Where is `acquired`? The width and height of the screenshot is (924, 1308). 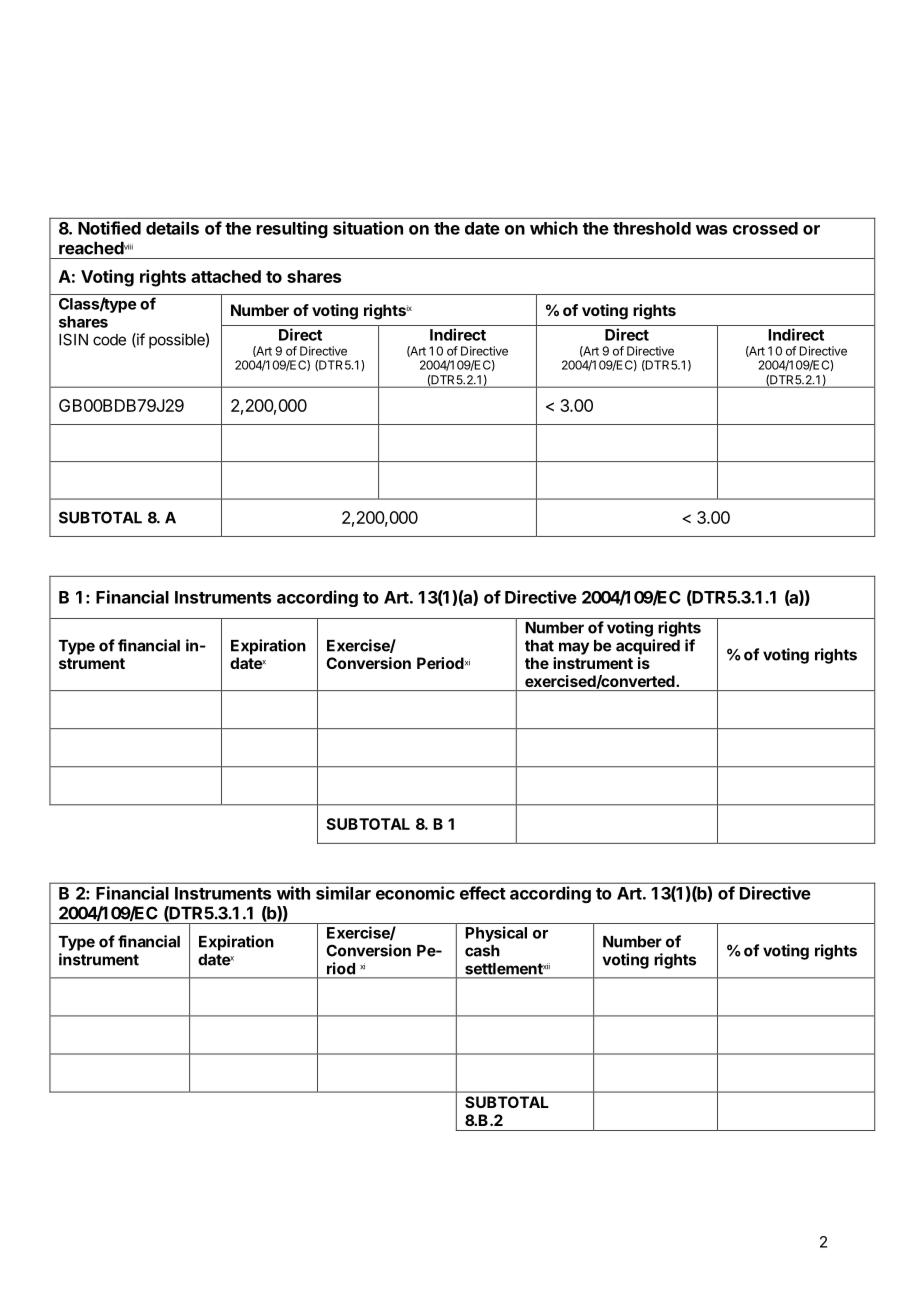
acquired is located at coordinates (648, 647).
